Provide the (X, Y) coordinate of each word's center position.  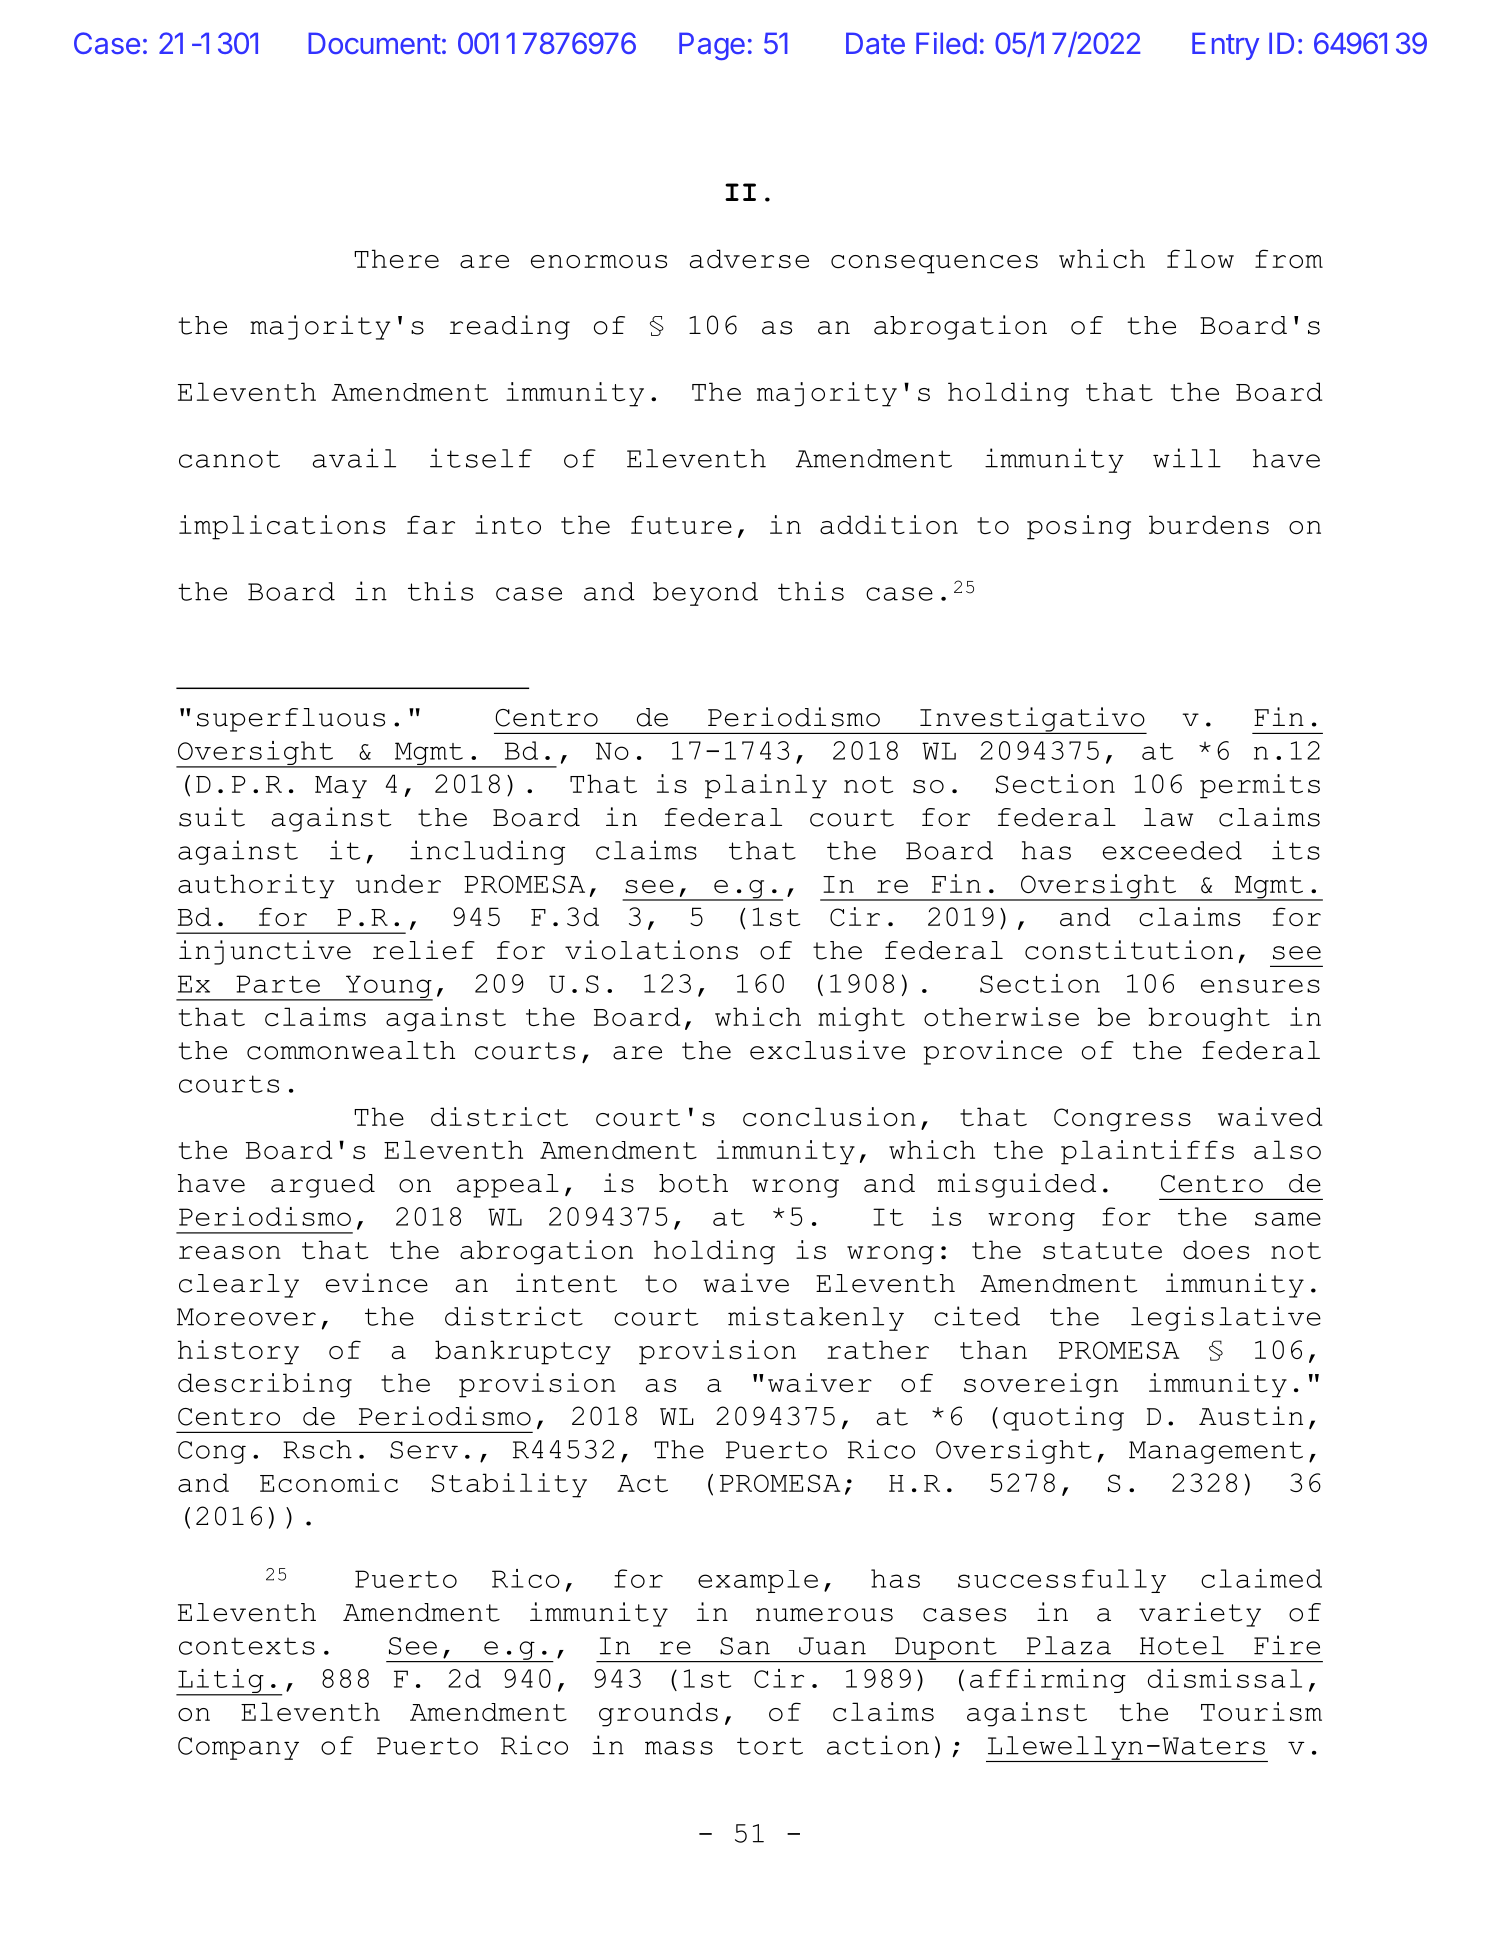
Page (712, 46)
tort (770, 1746)
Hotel (1182, 1645)
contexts (247, 1646)
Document (374, 43)
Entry (1225, 46)
